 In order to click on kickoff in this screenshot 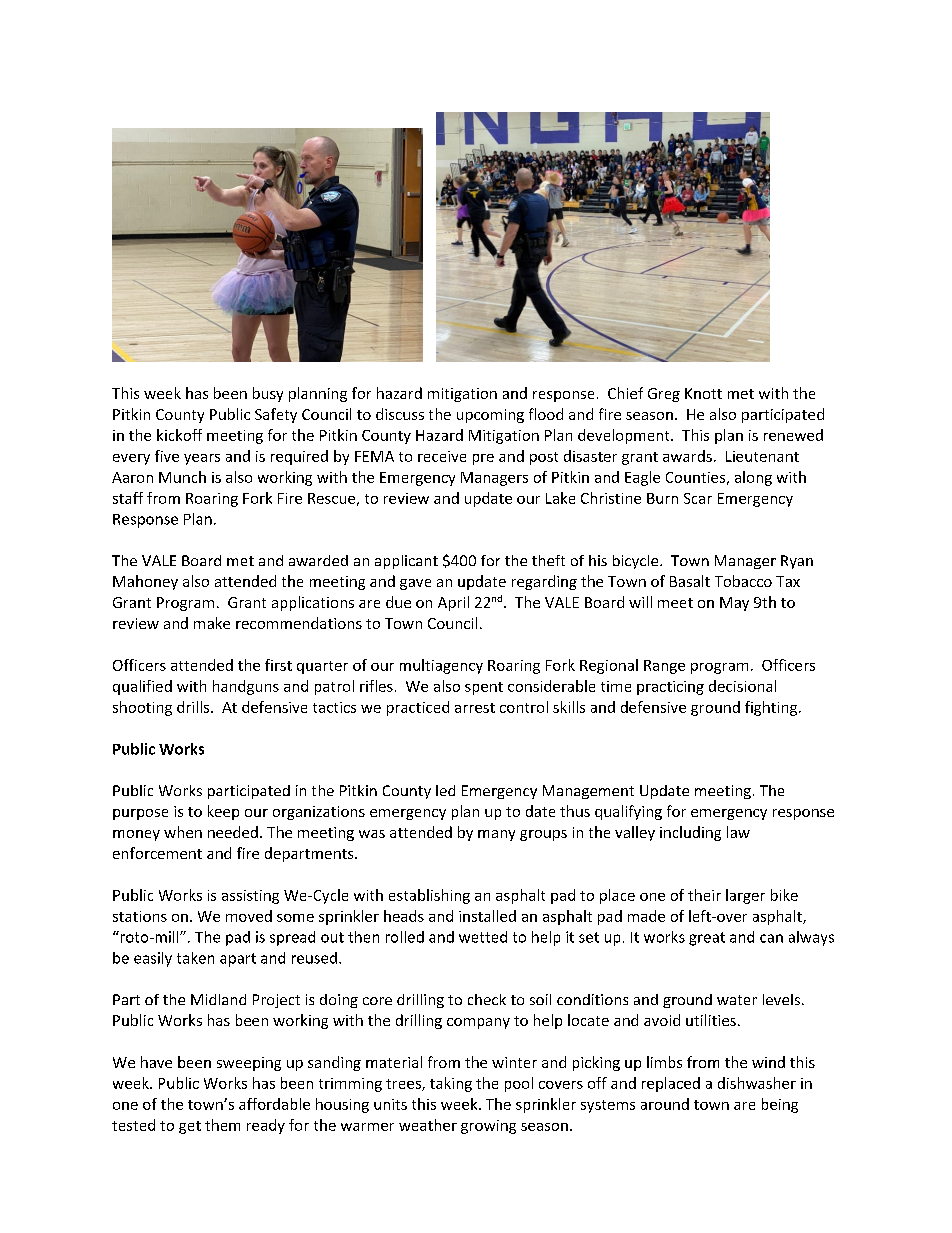, I will do `click(179, 435)`.
